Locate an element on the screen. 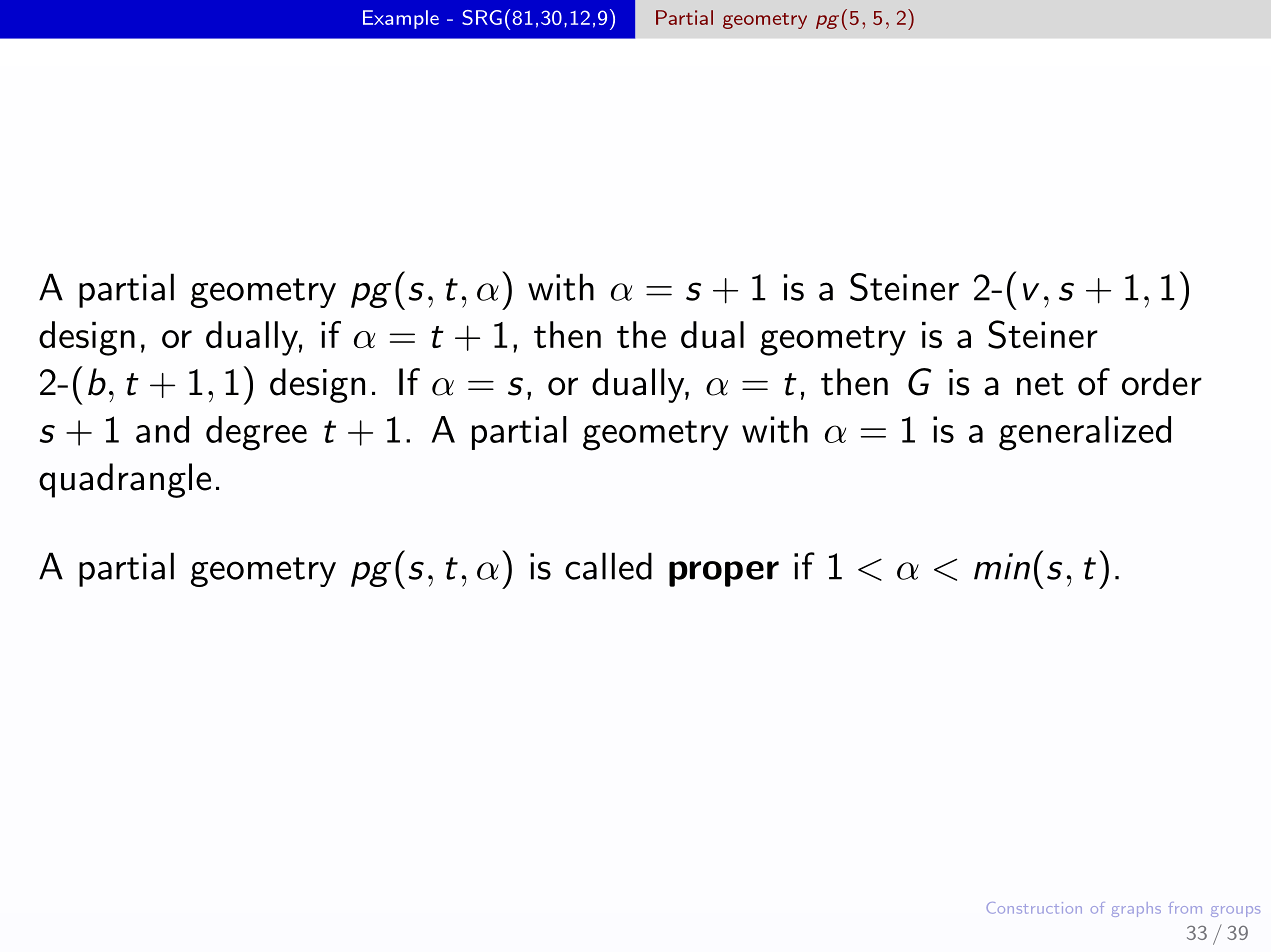  net is located at coordinates (1040, 384).
